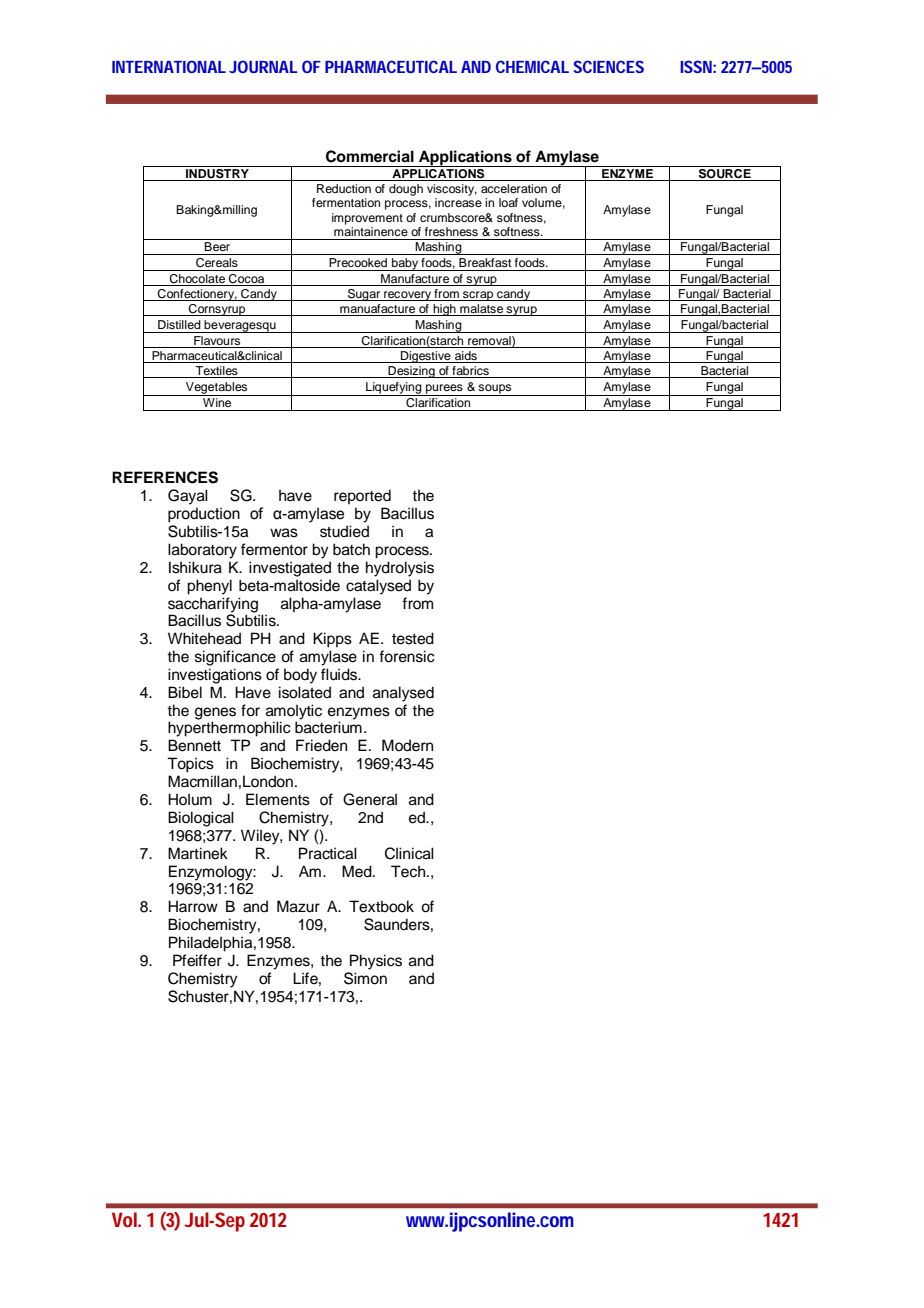 The image size is (924, 1308). I want to click on CHEMICAL, so click(532, 66).
